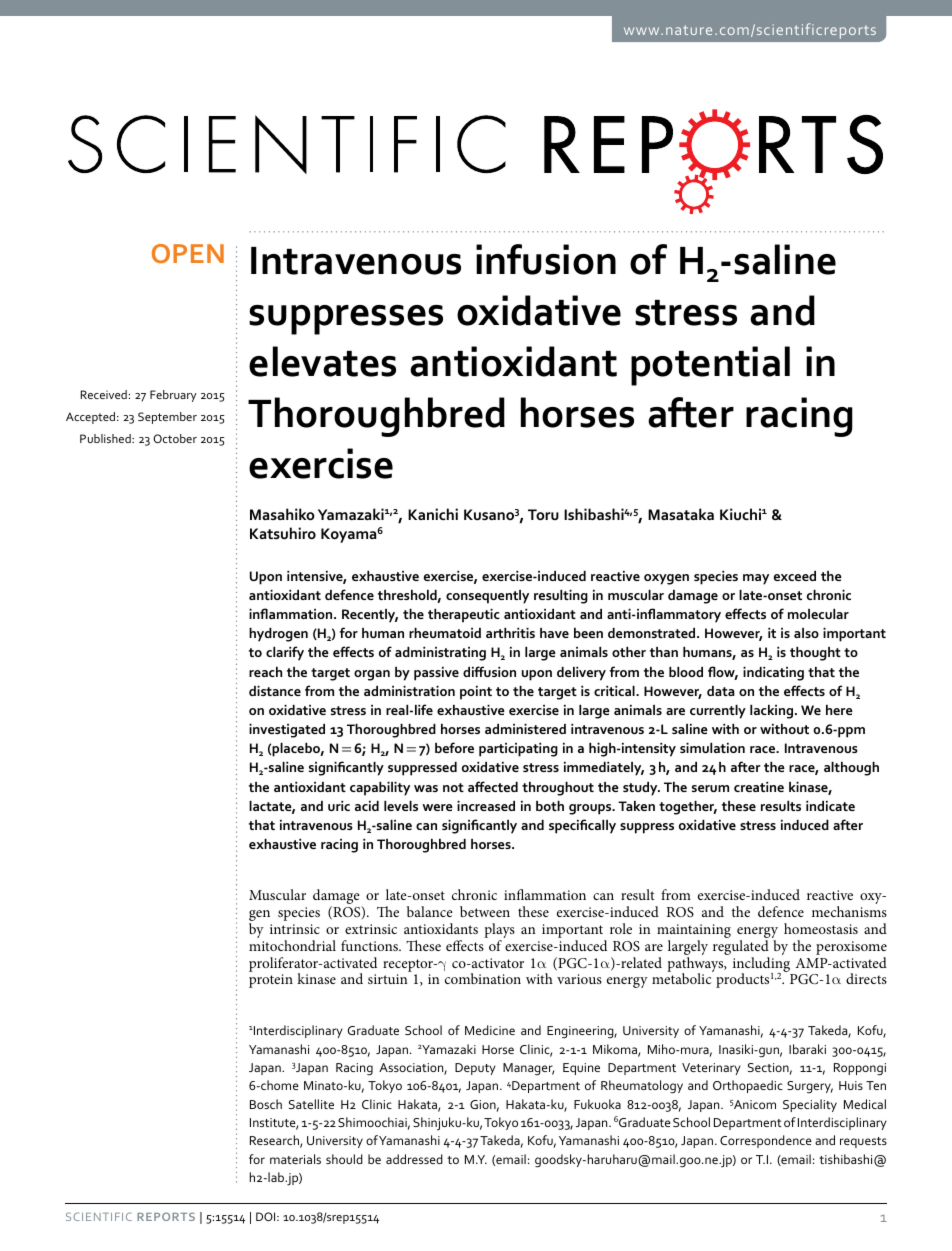  What do you see at coordinates (278, 635) in the page?
I see `hydrogen` at bounding box center [278, 635].
